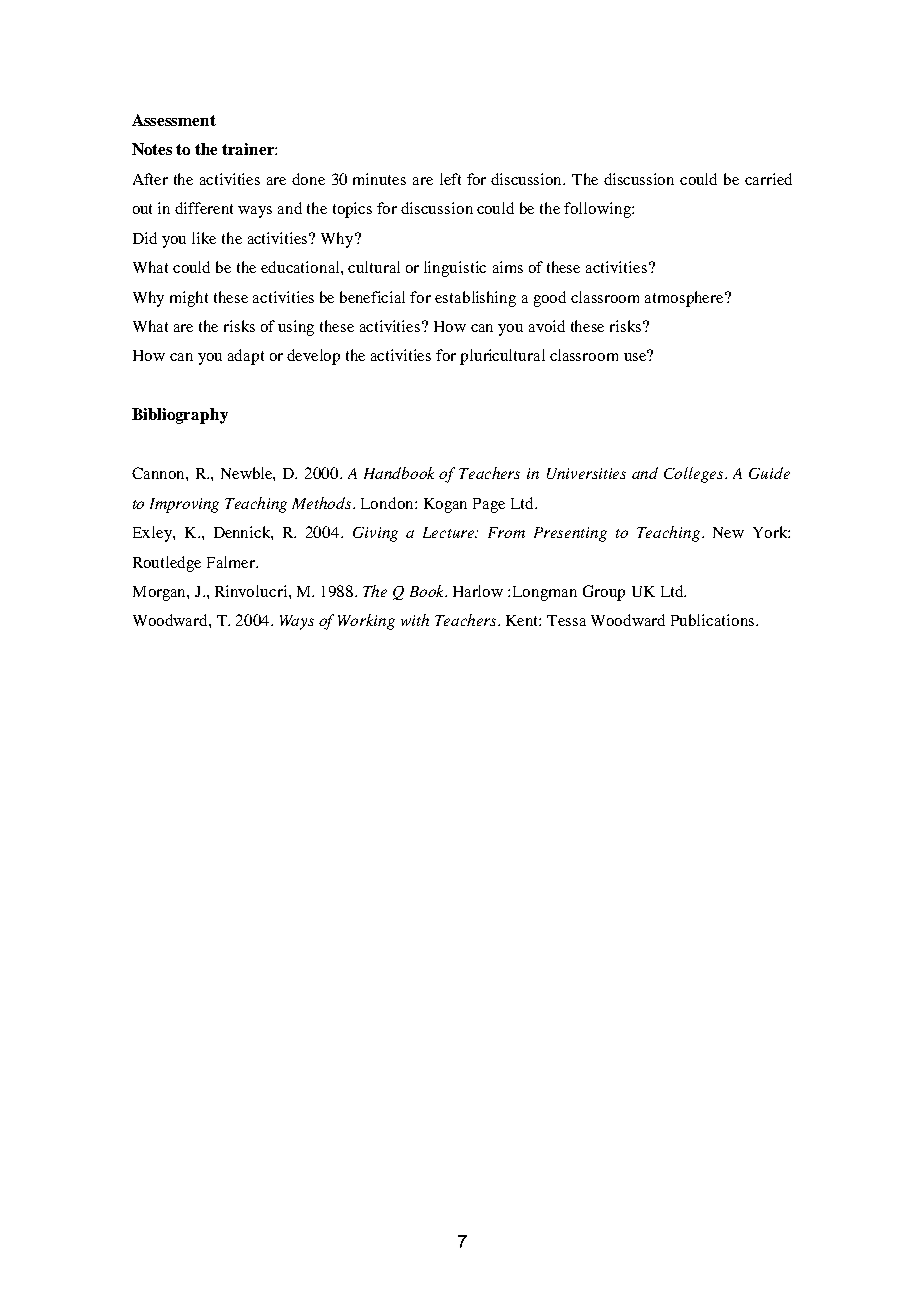 This screenshot has height=1308, width=924. I want to click on Universities, so click(586, 473).
